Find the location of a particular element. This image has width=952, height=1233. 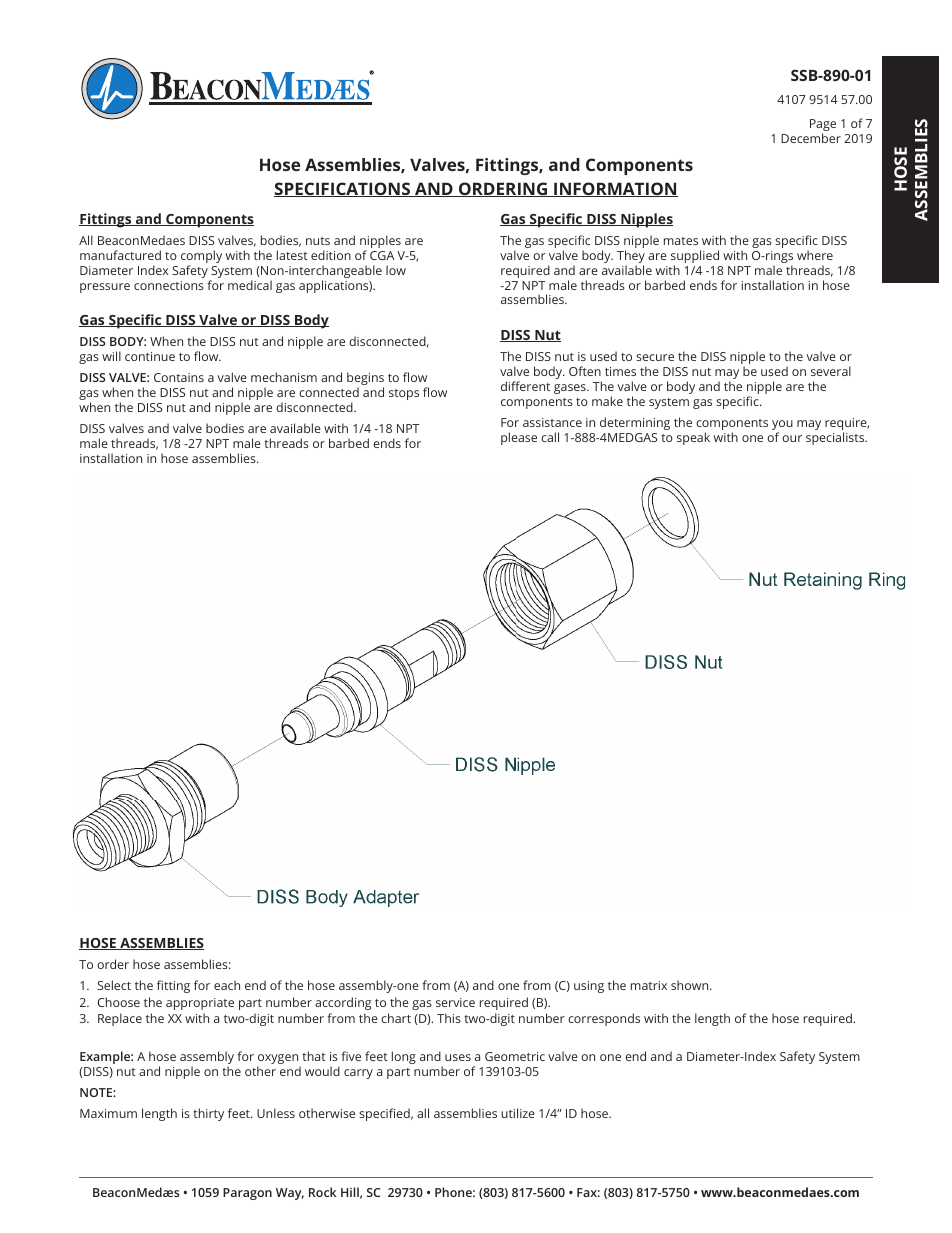

our is located at coordinates (792, 438).
